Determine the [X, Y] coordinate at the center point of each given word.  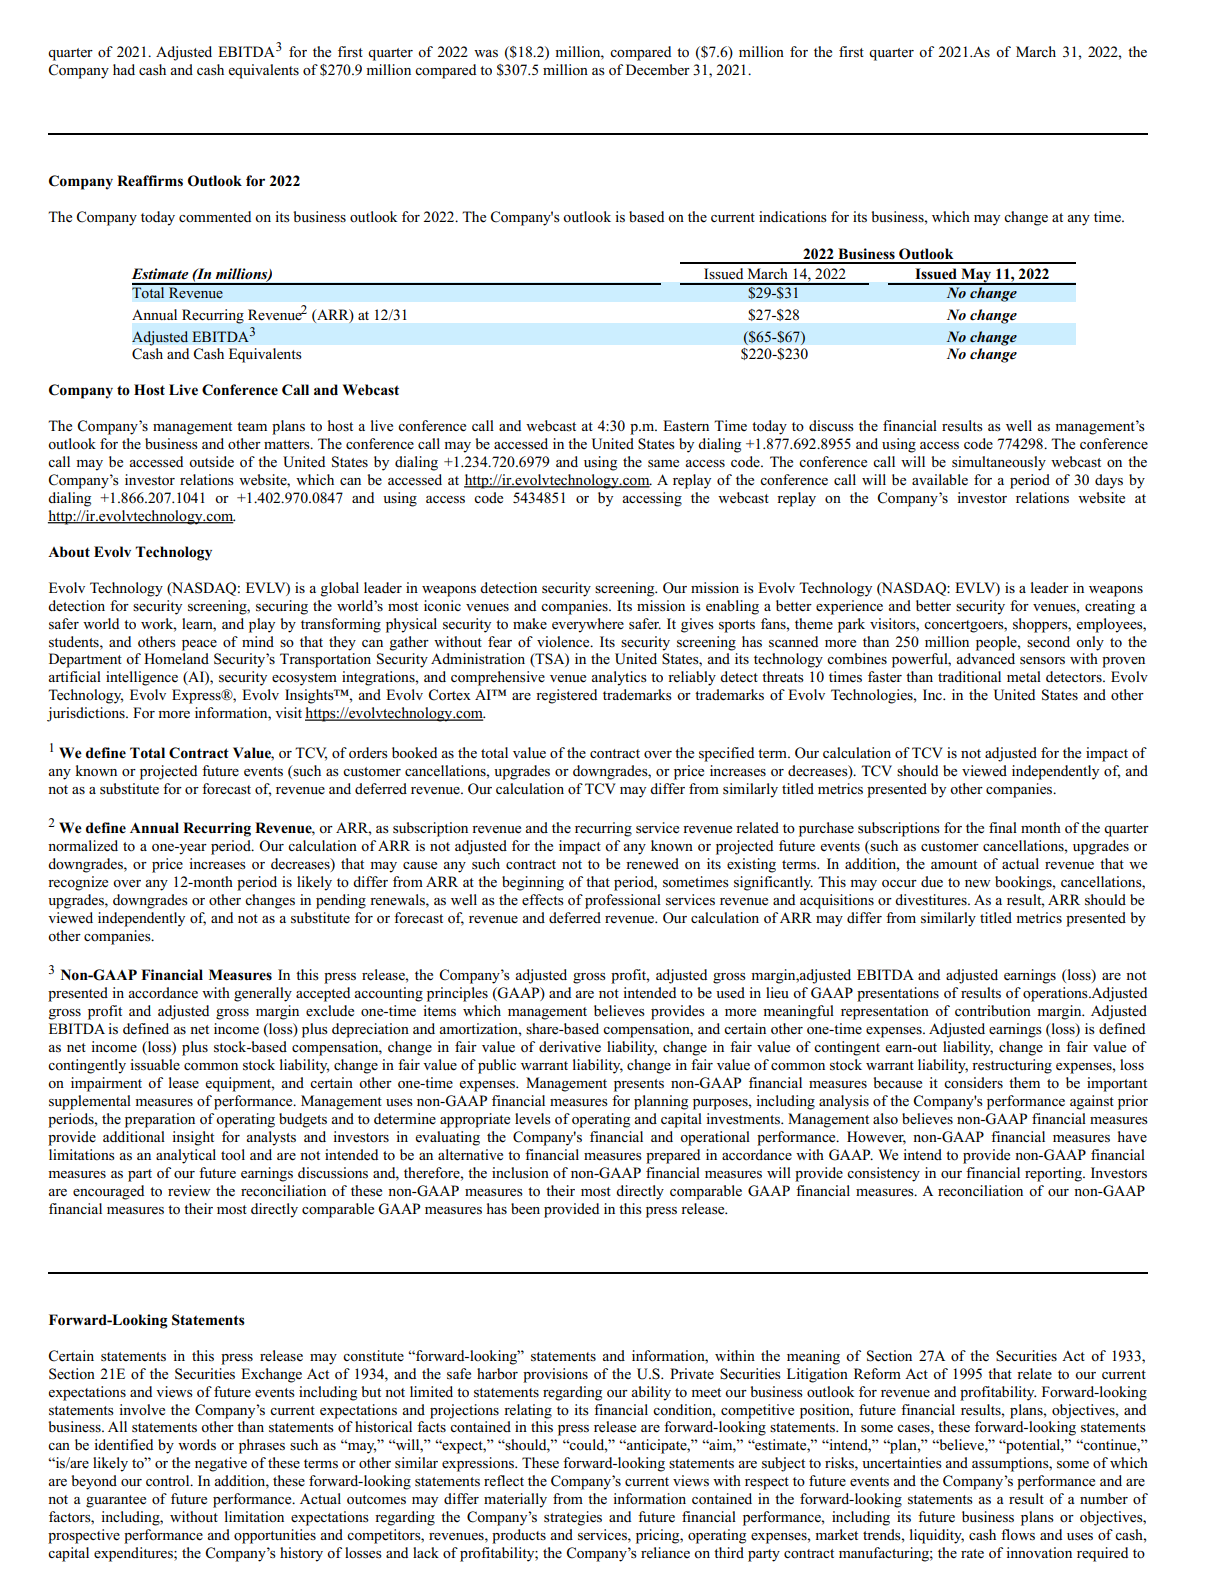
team [252, 427]
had [124, 69]
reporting [1054, 1174]
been [525, 1209]
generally [263, 994]
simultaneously [999, 463]
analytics [619, 678]
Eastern [686, 426]
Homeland [176, 659]
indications [793, 217]
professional [623, 901]
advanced [985, 658]
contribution [993, 1011]
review [189, 1190]
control [169, 1480]
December [658, 70]
